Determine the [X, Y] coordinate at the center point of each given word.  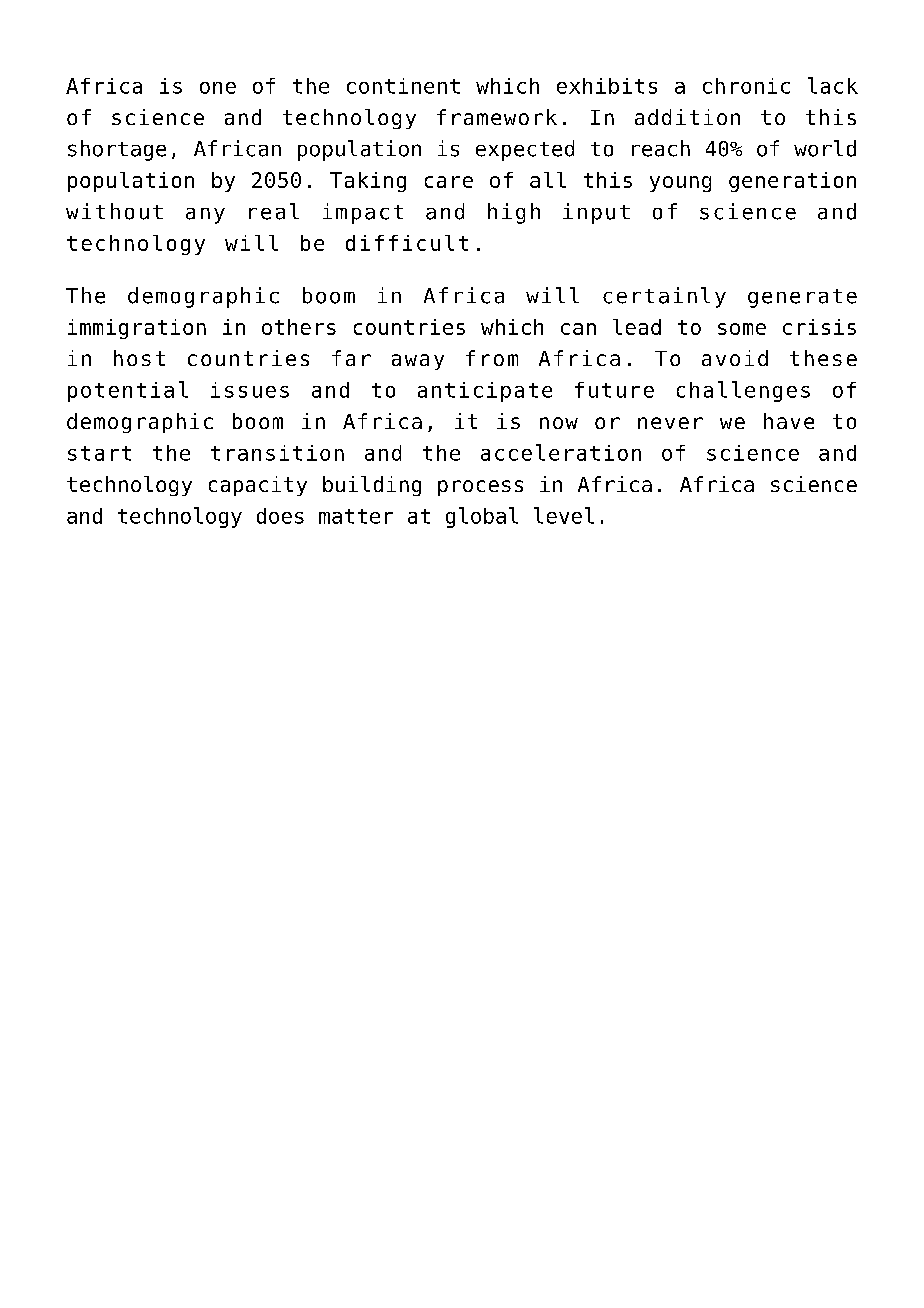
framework [497, 117]
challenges [743, 391]
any [205, 216]
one [218, 88]
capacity [258, 486]
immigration [137, 329]
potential [128, 391]
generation [792, 182]
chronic [746, 86]
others [299, 327]
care [449, 182]
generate [802, 298]
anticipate [485, 392]
